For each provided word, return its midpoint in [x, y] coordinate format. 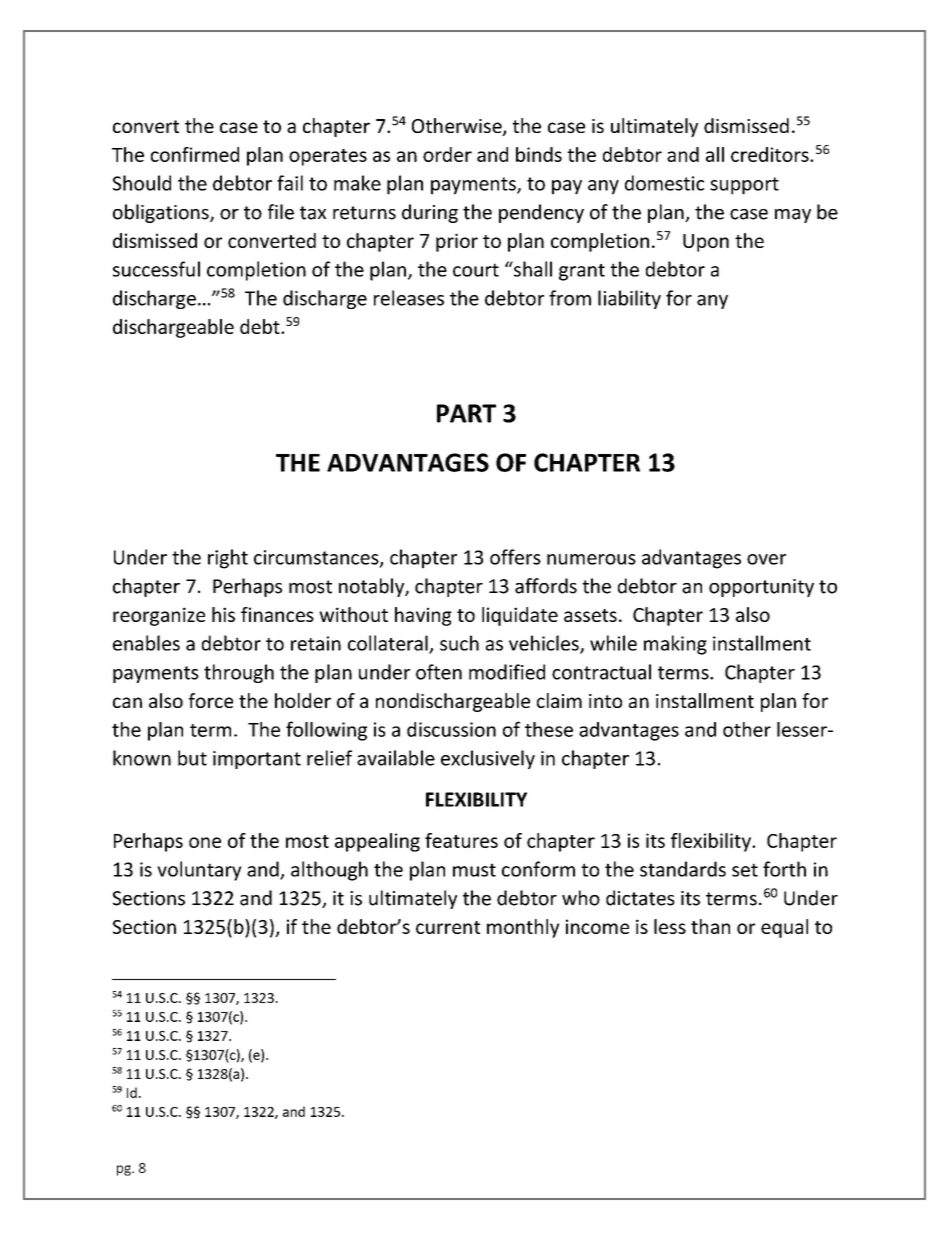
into [605, 701]
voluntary [199, 871]
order [447, 154]
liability [629, 299]
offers [515, 557]
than [710, 926]
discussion [451, 729]
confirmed [195, 154]
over [766, 559]
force [211, 700]
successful [156, 269]
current [448, 927]
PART [466, 413]
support [744, 186]
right [228, 559]
